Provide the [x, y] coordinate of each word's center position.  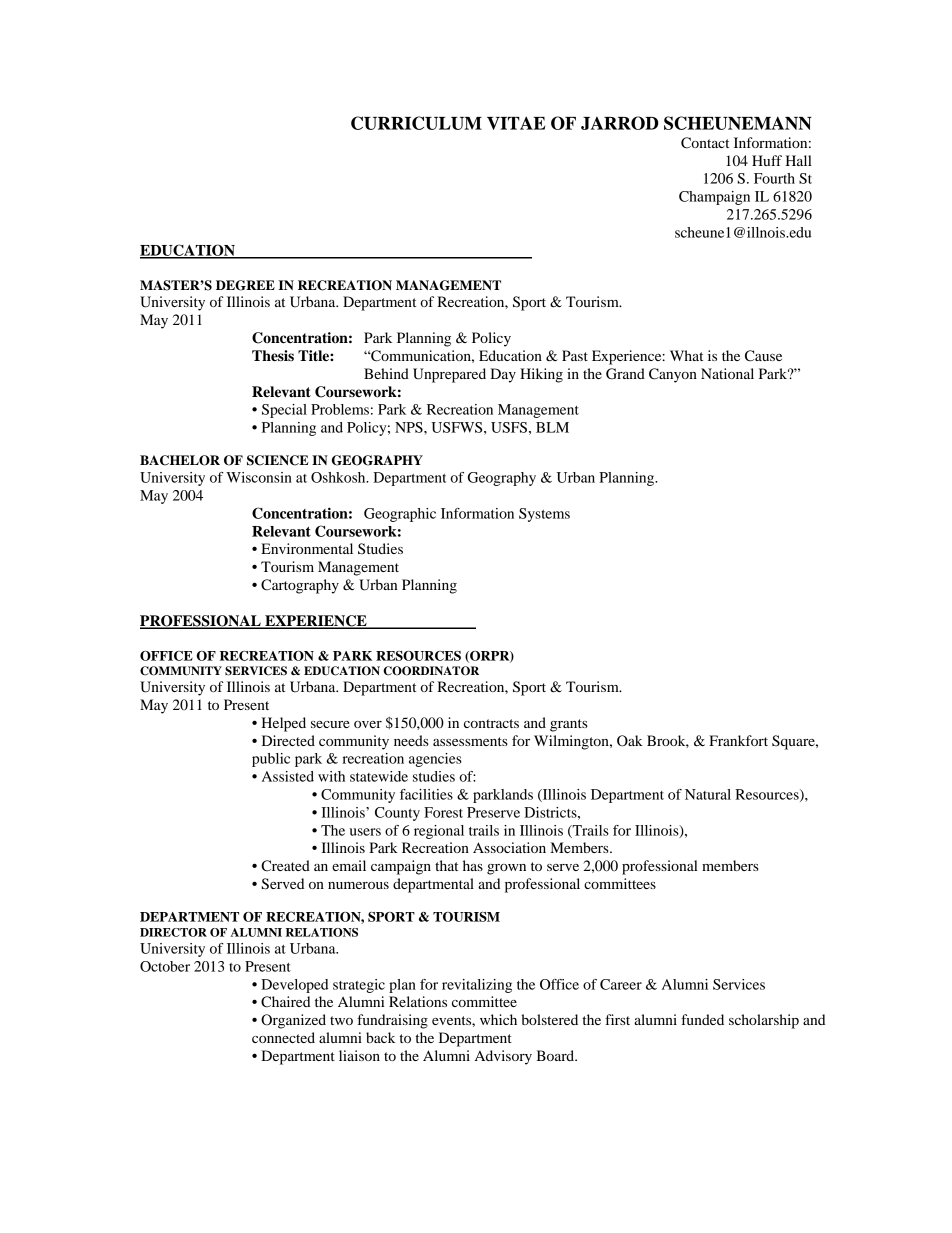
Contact [705, 143]
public [271, 760]
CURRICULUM [416, 123]
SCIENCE [278, 460]
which [498, 1019]
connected [283, 1037]
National [727, 373]
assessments [470, 741]
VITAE [516, 123]
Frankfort [738, 740]
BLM [552, 427]
